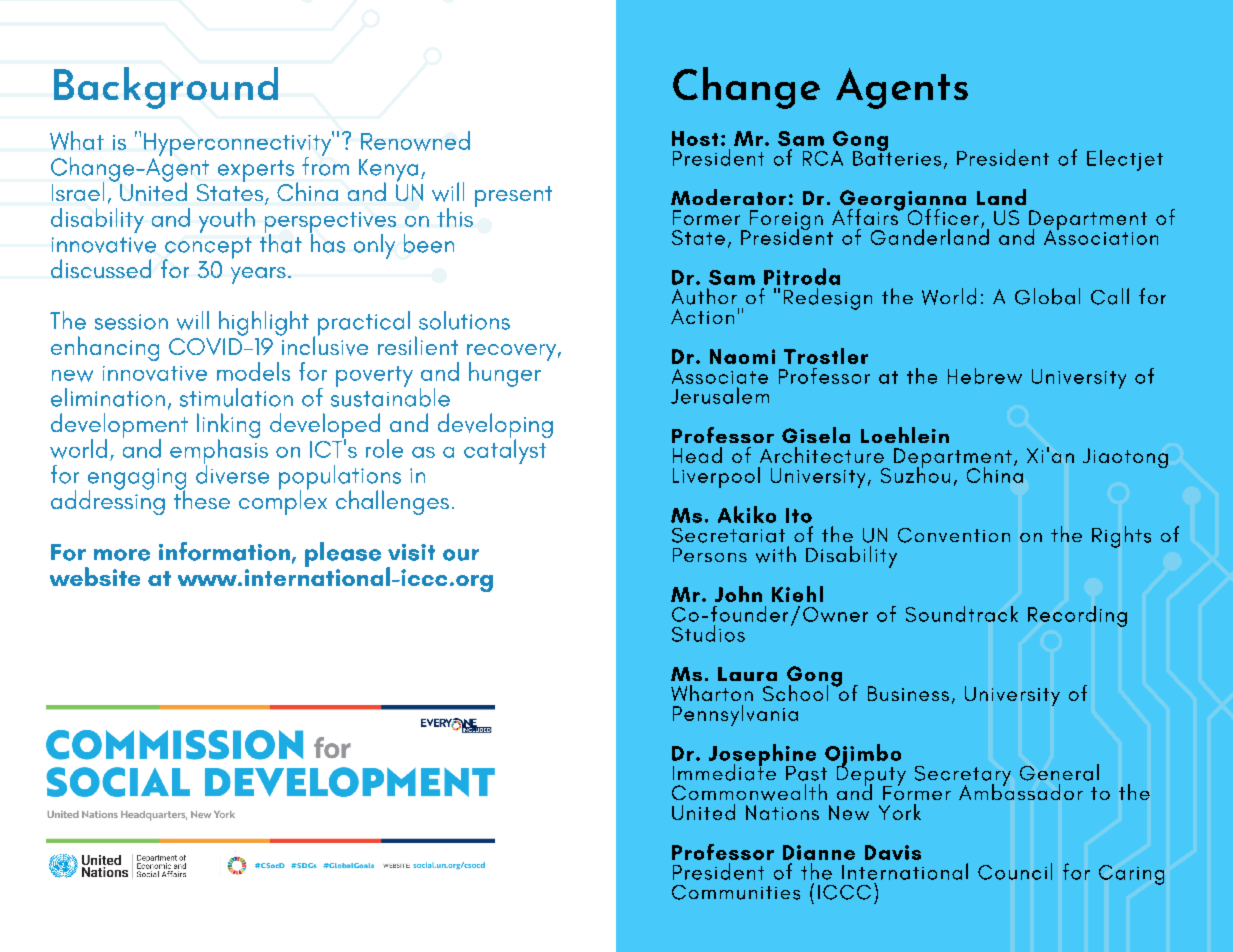 Image resolution: width=1233 pixels, height=952 pixels. What do you see at coordinates (695, 138) in the document?
I see `Host` at bounding box center [695, 138].
